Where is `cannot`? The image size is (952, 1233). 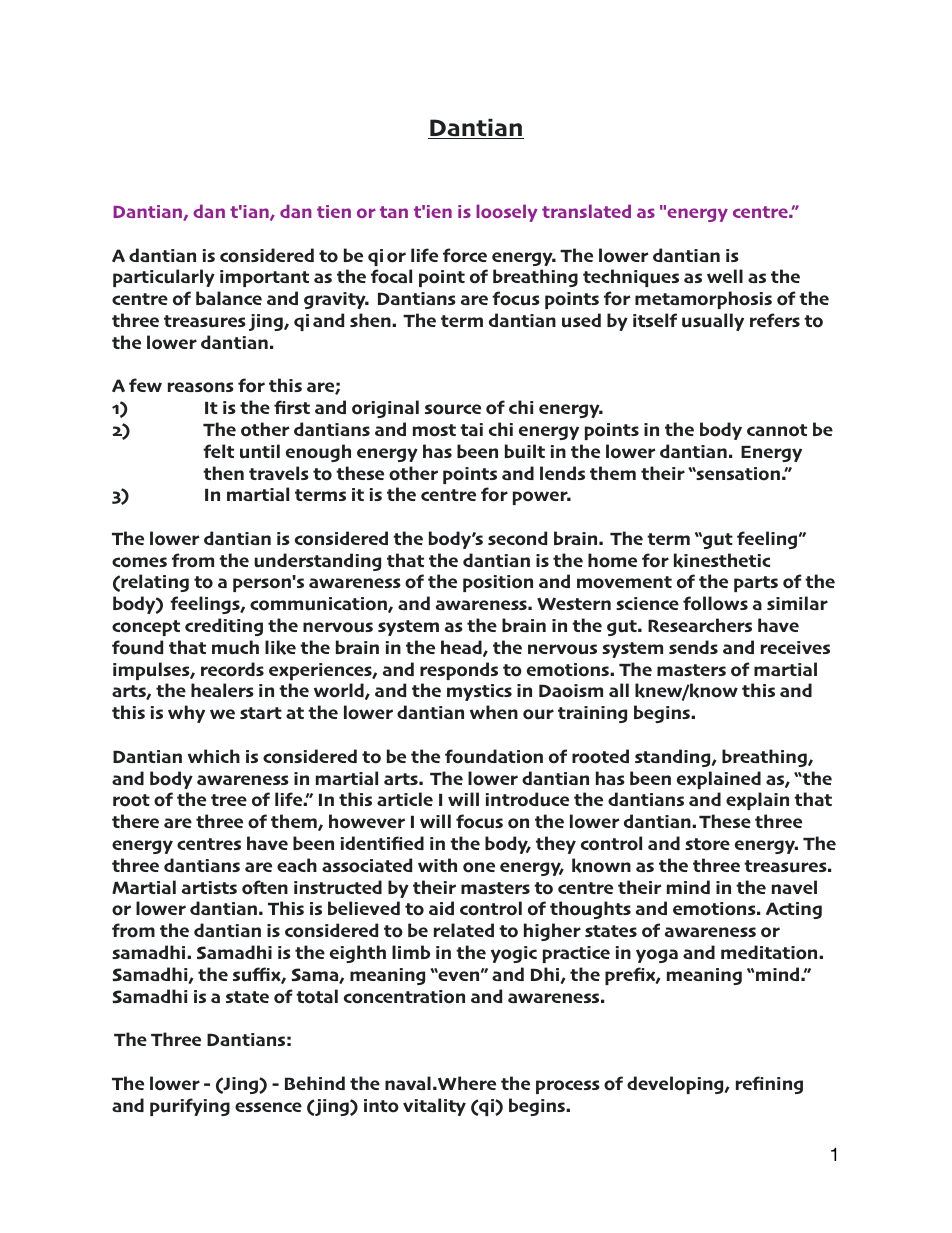 cannot is located at coordinates (777, 430).
